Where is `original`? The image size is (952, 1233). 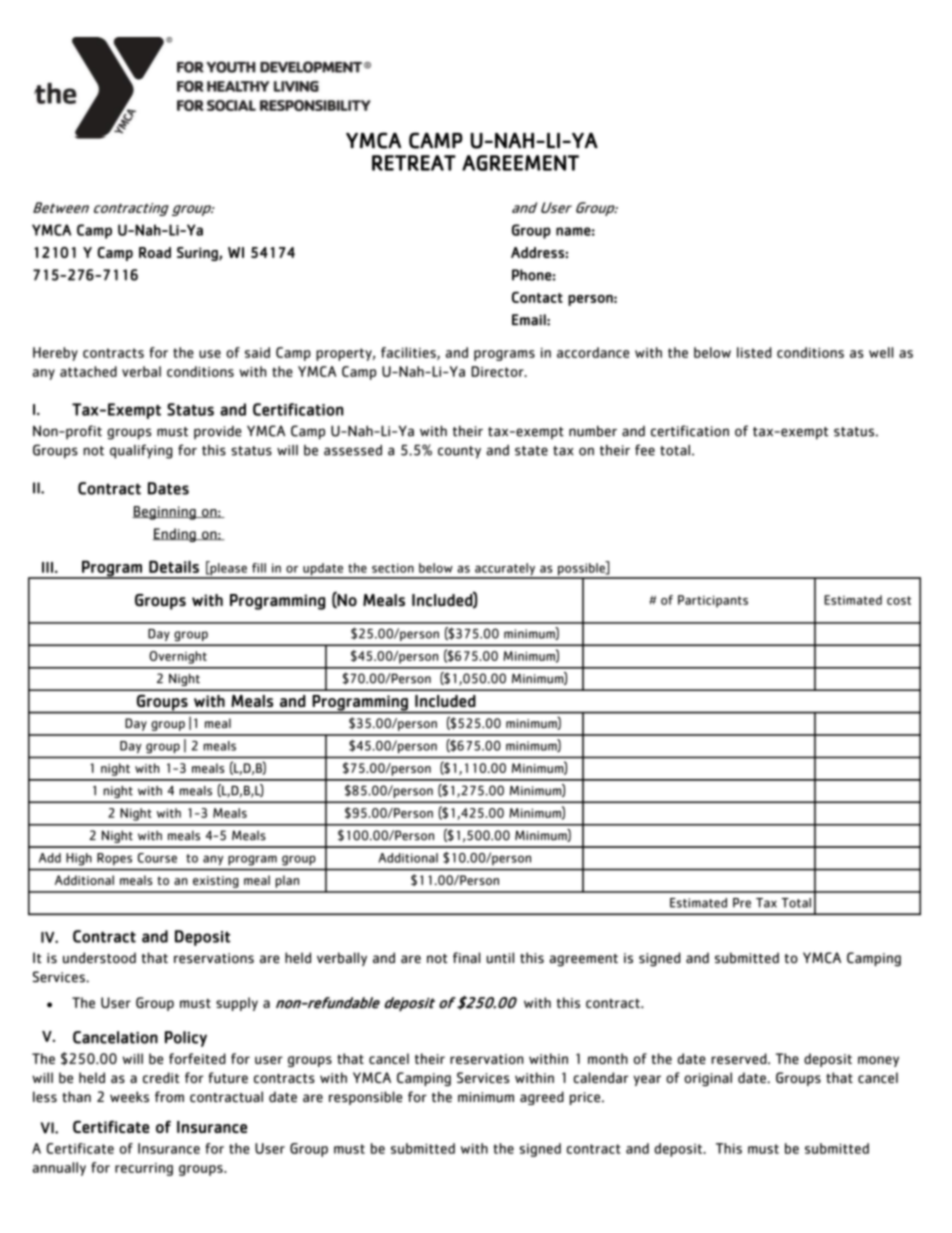
original is located at coordinates (708, 1079).
